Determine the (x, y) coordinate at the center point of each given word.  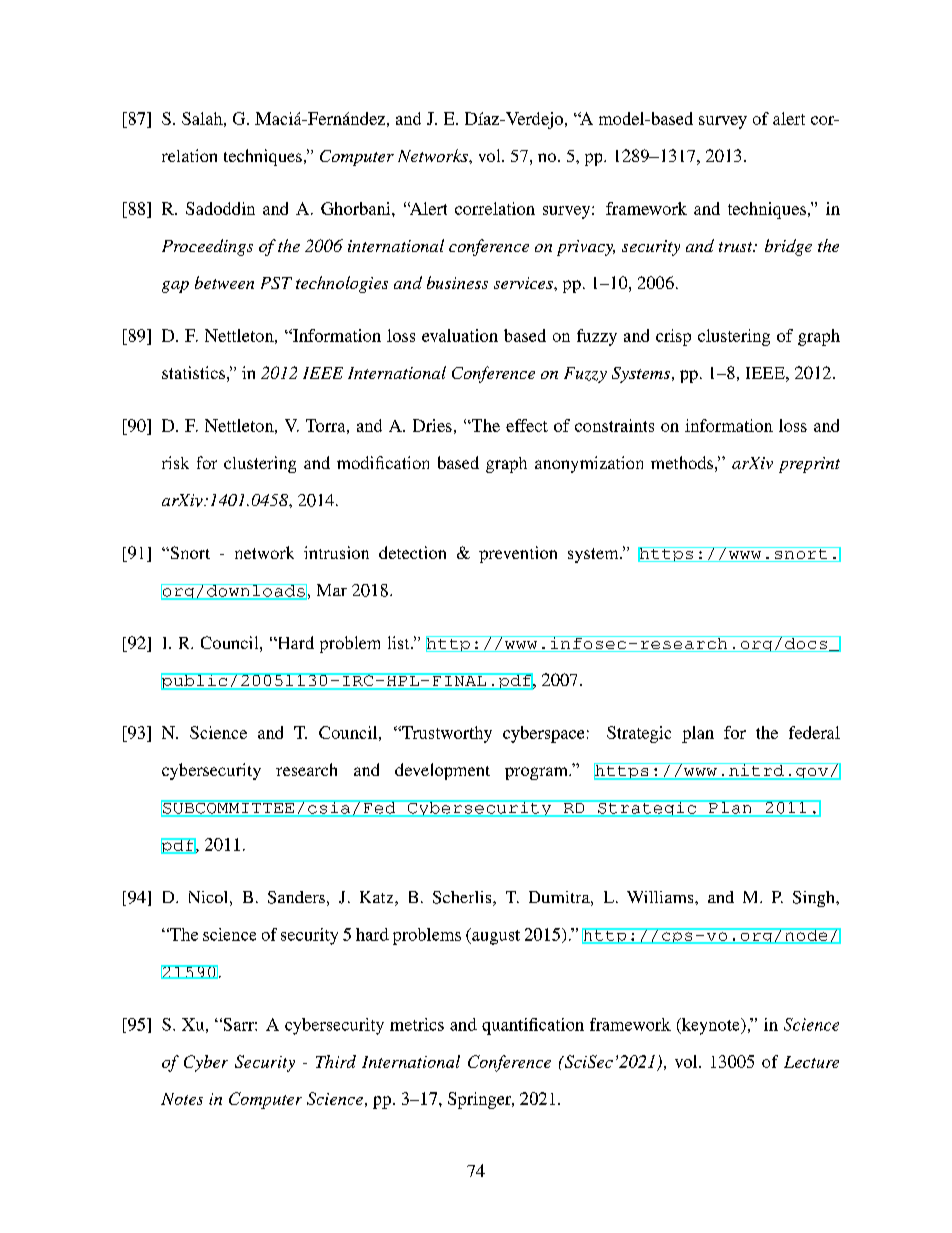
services (524, 283)
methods (682, 462)
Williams (661, 897)
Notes (182, 1099)
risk (175, 462)
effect (527, 425)
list (400, 642)
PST (276, 283)
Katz (378, 898)
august (495, 936)
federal (814, 732)
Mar (332, 590)
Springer (481, 1100)
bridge (788, 247)
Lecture (811, 1062)
